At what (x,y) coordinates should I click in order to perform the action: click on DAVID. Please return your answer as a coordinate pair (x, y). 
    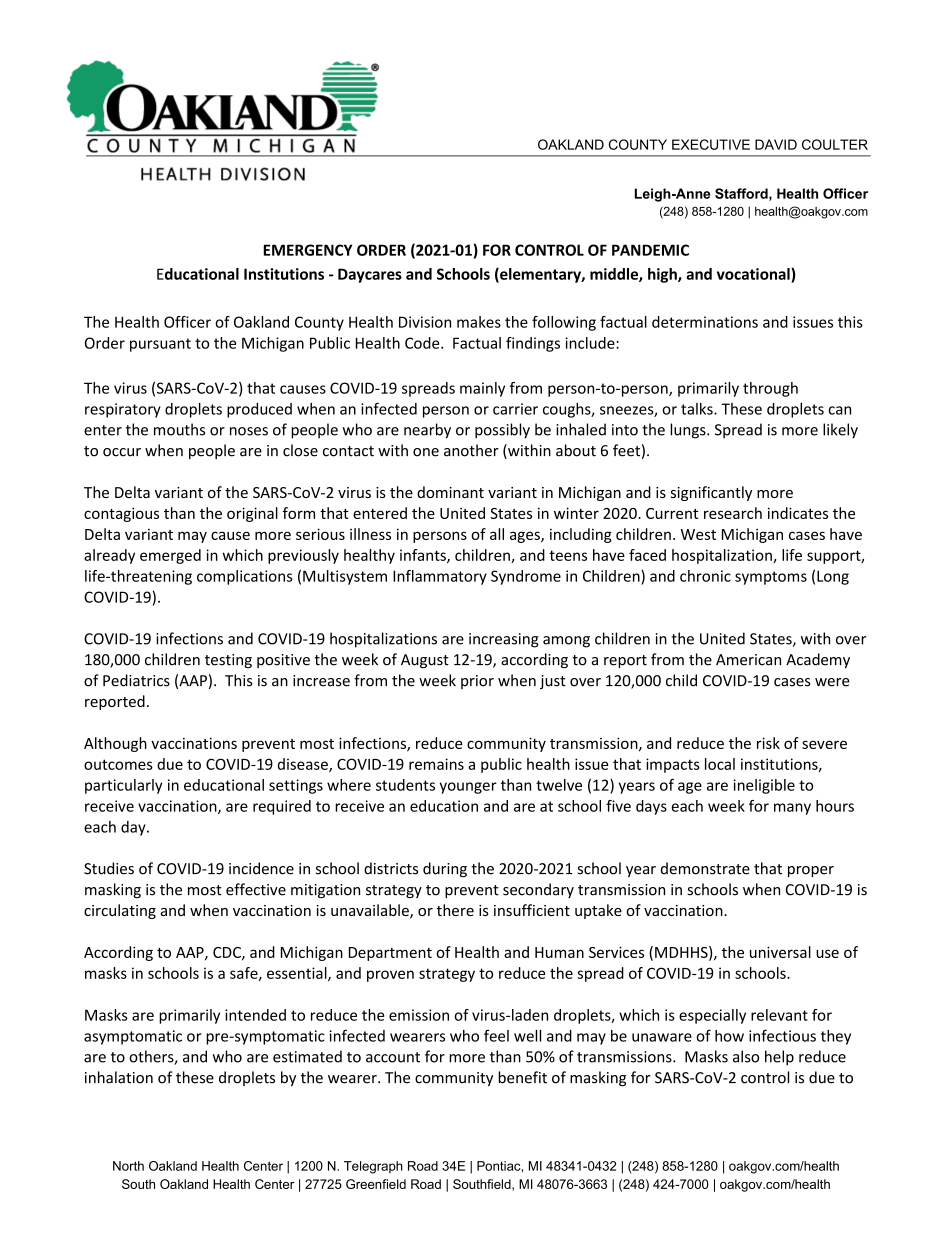
    Looking at the image, I should click on (776, 144).
